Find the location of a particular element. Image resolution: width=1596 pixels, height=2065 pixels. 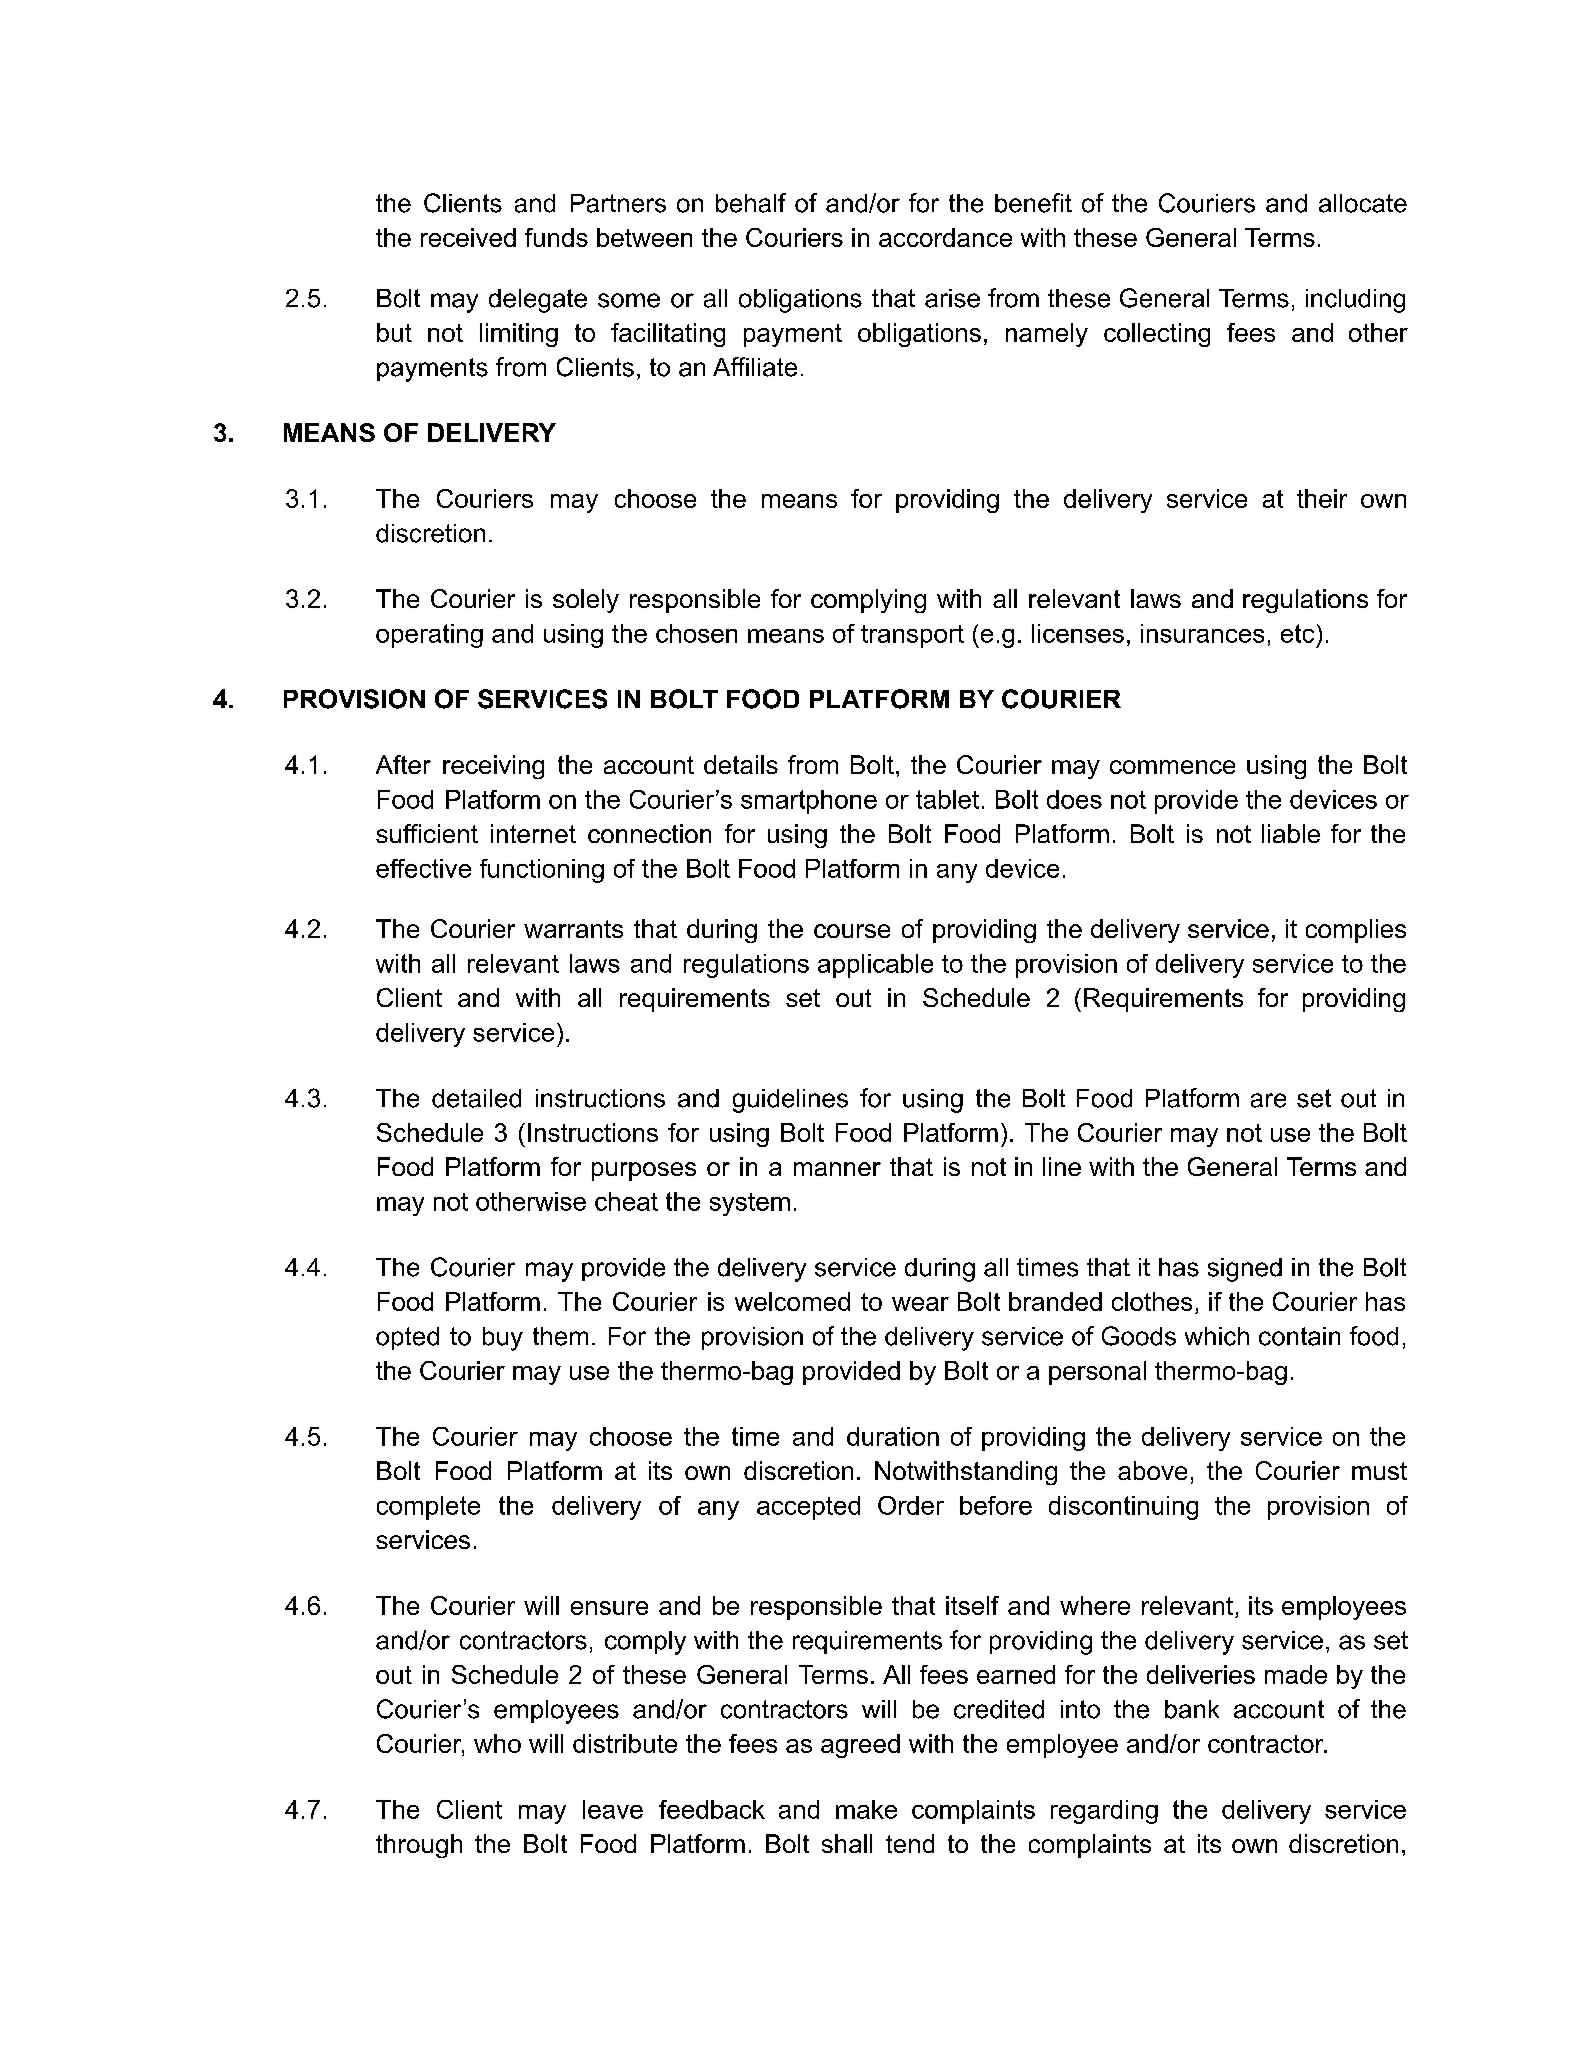

accordance is located at coordinates (945, 237).
